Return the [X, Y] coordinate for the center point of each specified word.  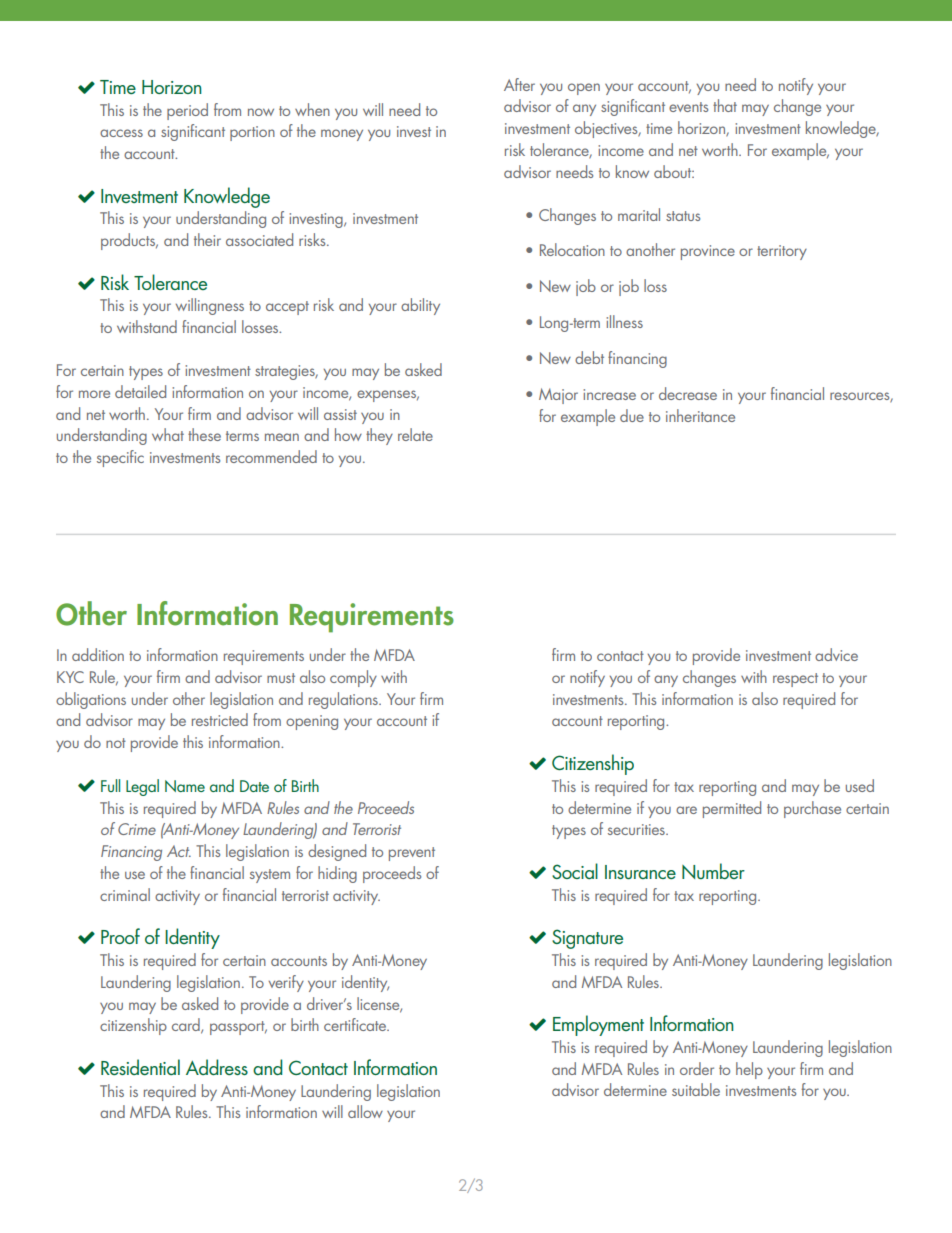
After [519, 84]
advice [836, 654]
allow [365, 1111]
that [725, 105]
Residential [140, 1067]
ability [420, 306]
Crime [137, 829]
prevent [412, 854]
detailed [140, 391]
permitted [732, 809]
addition [98, 654]
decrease [688, 393]
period [187, 111]
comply [353, 678]
